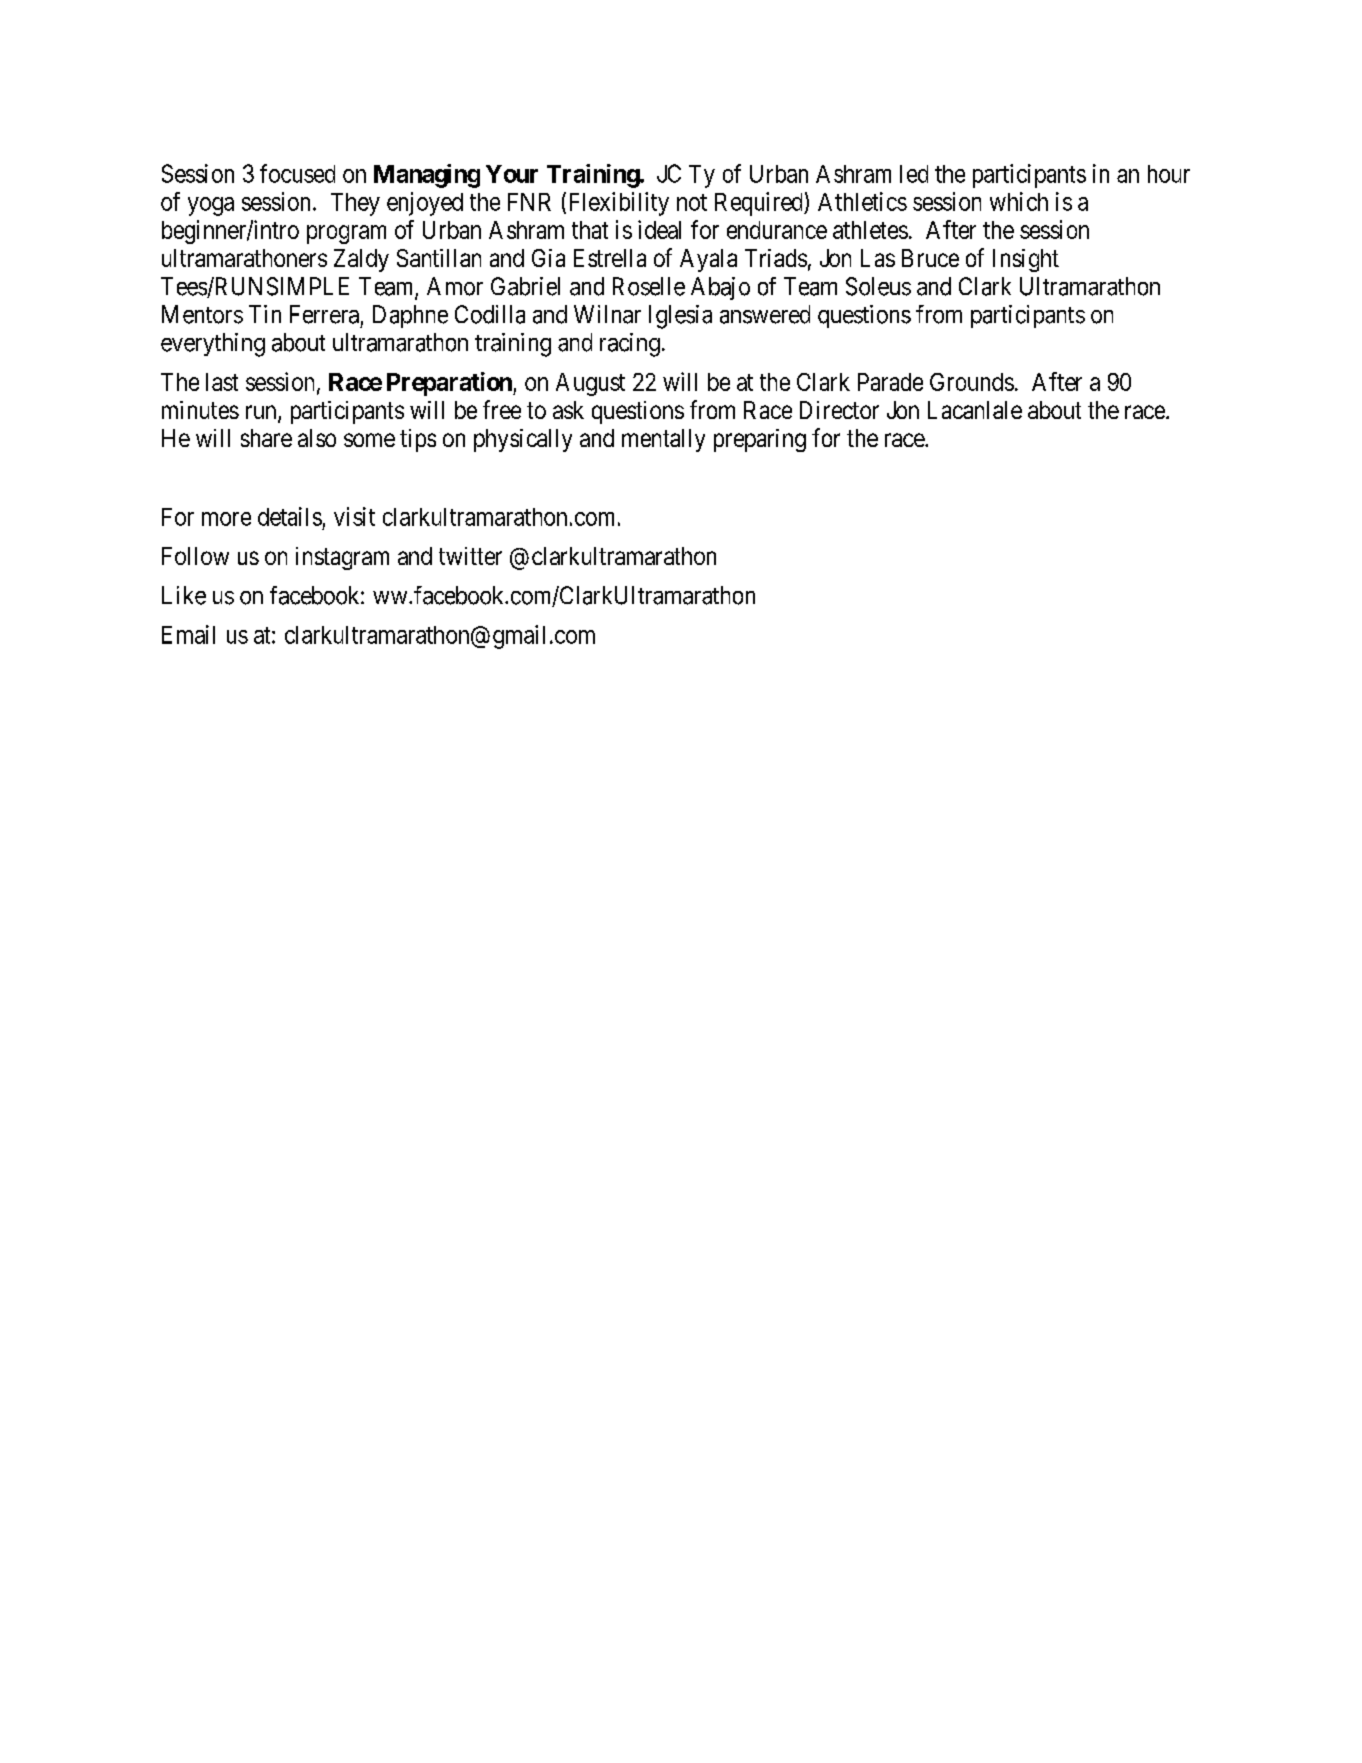 Image resolution: width=1362 pixels, height=1763 pixels. I want to click on Email, so click(188, 634).
